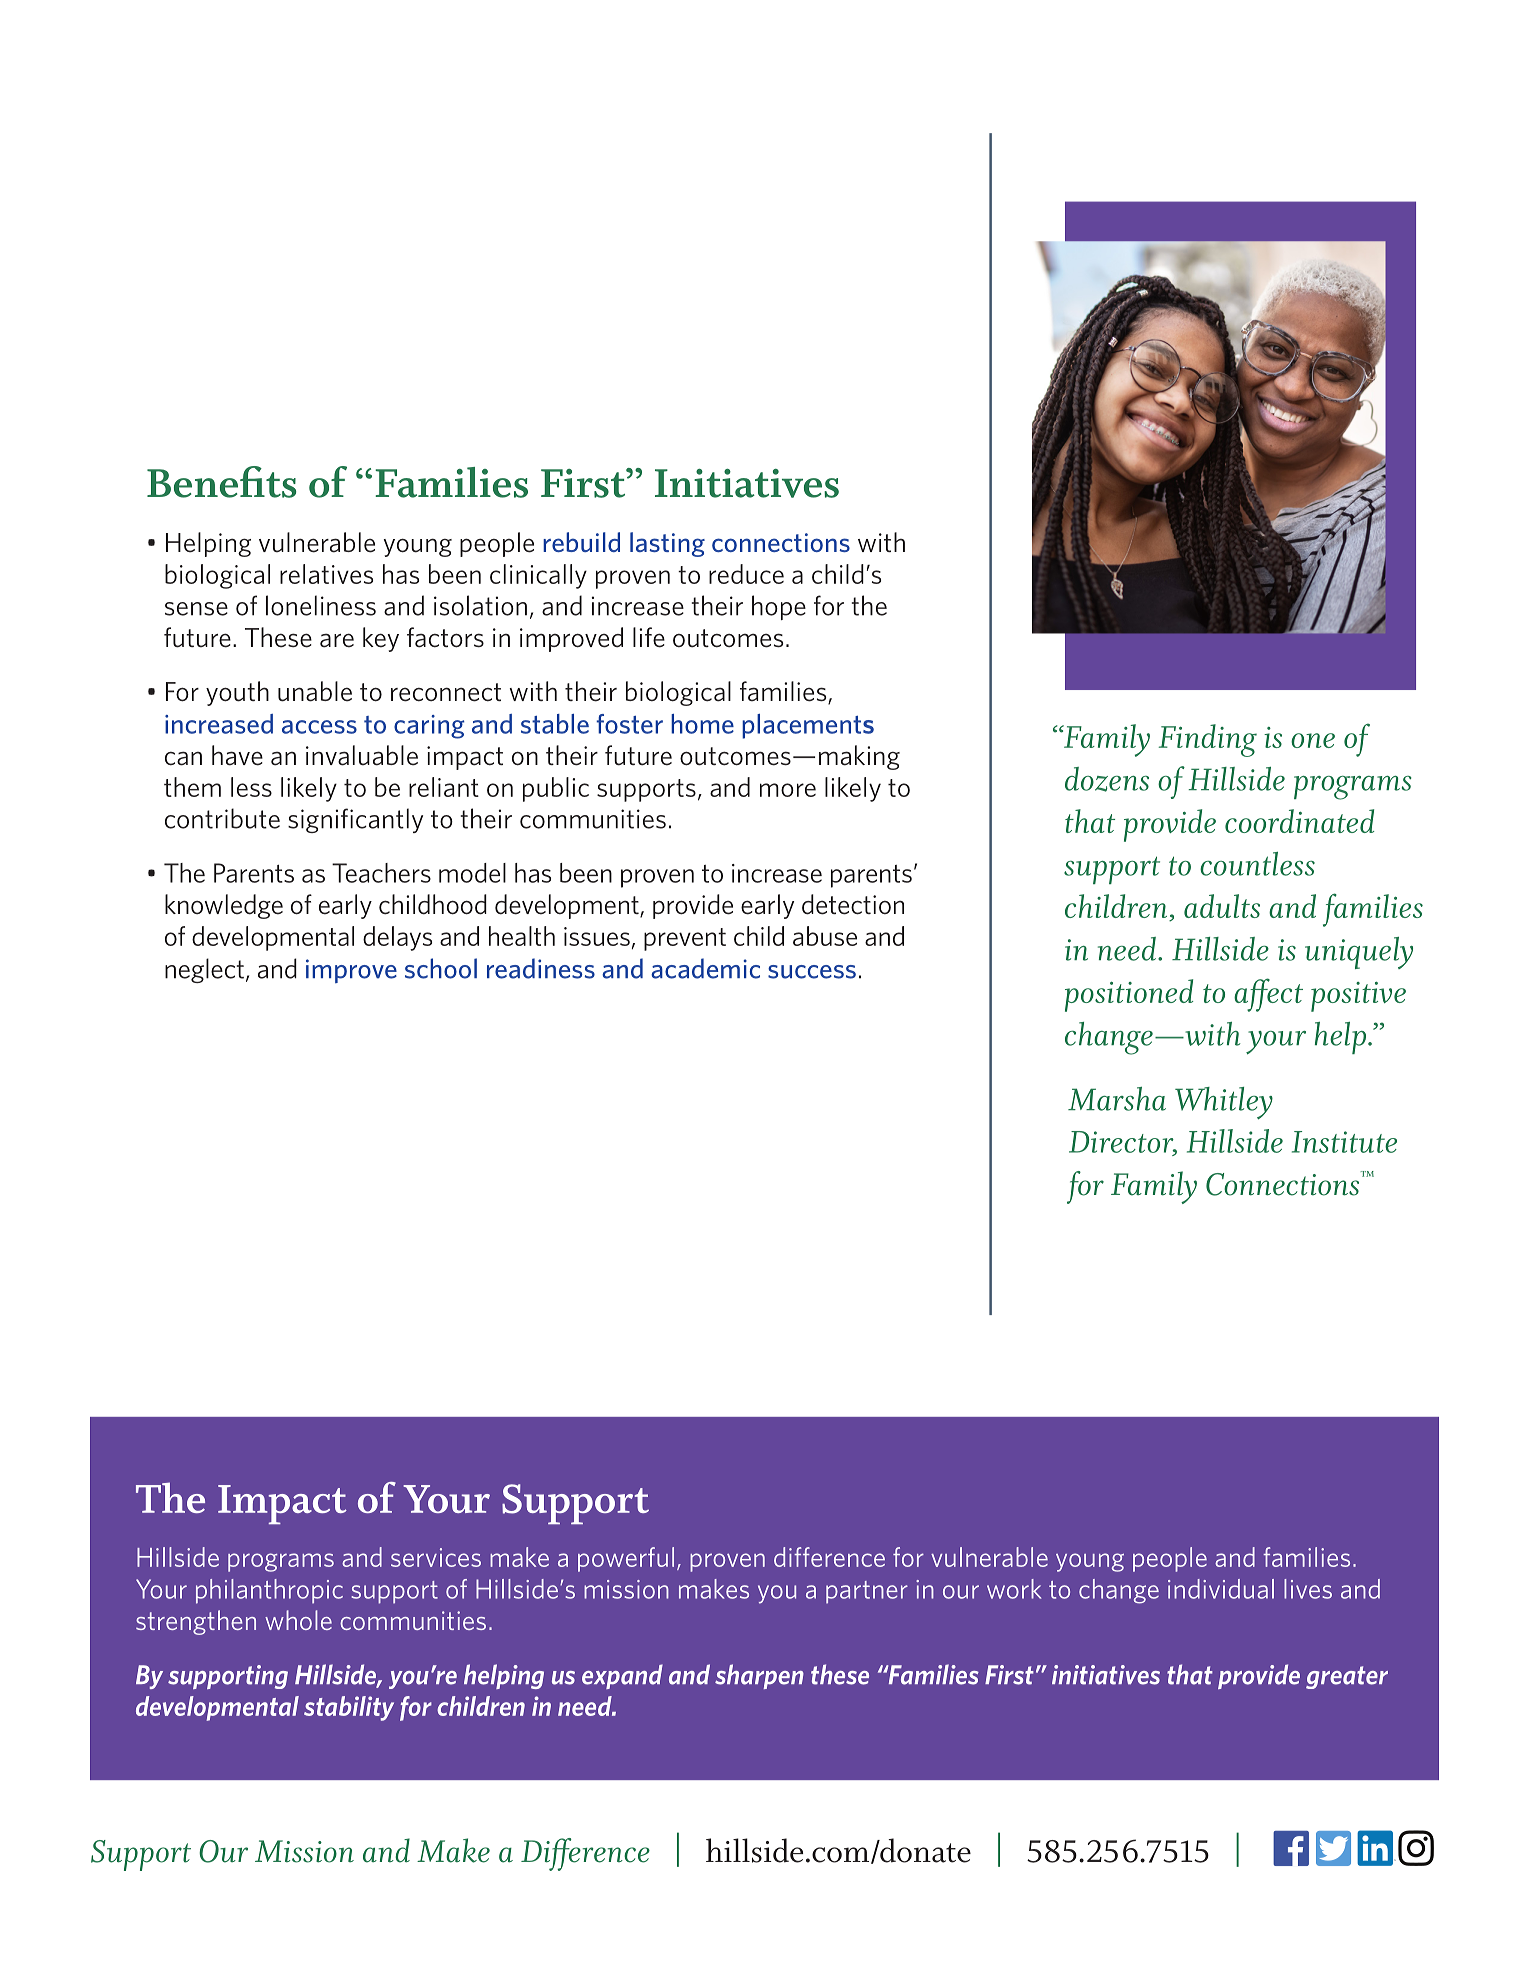 Image resolution: width=1529 pixels, height=1979 pixels. I want to click on success, so click(812, 972).
